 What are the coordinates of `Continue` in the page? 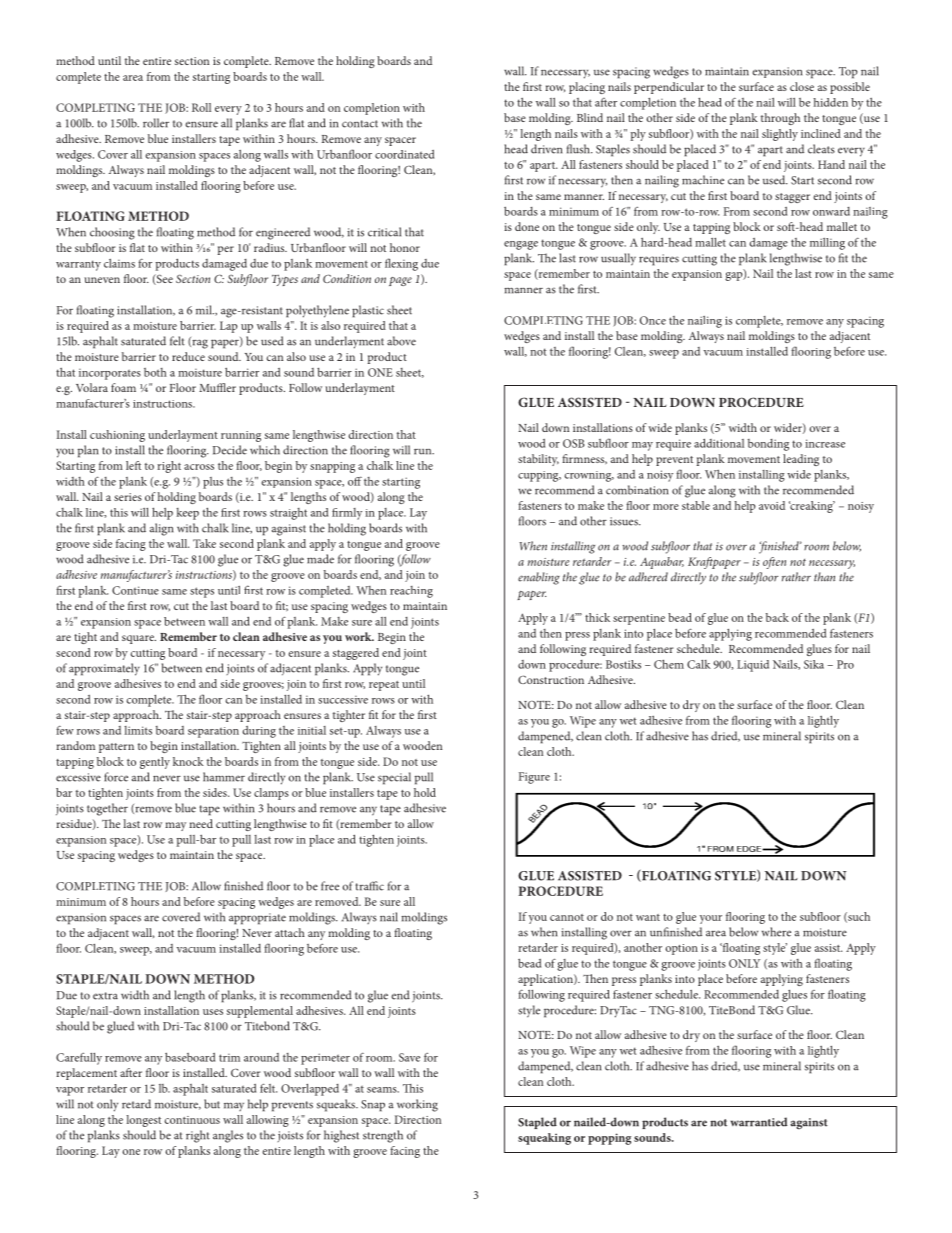 It's located at (135, 590).
